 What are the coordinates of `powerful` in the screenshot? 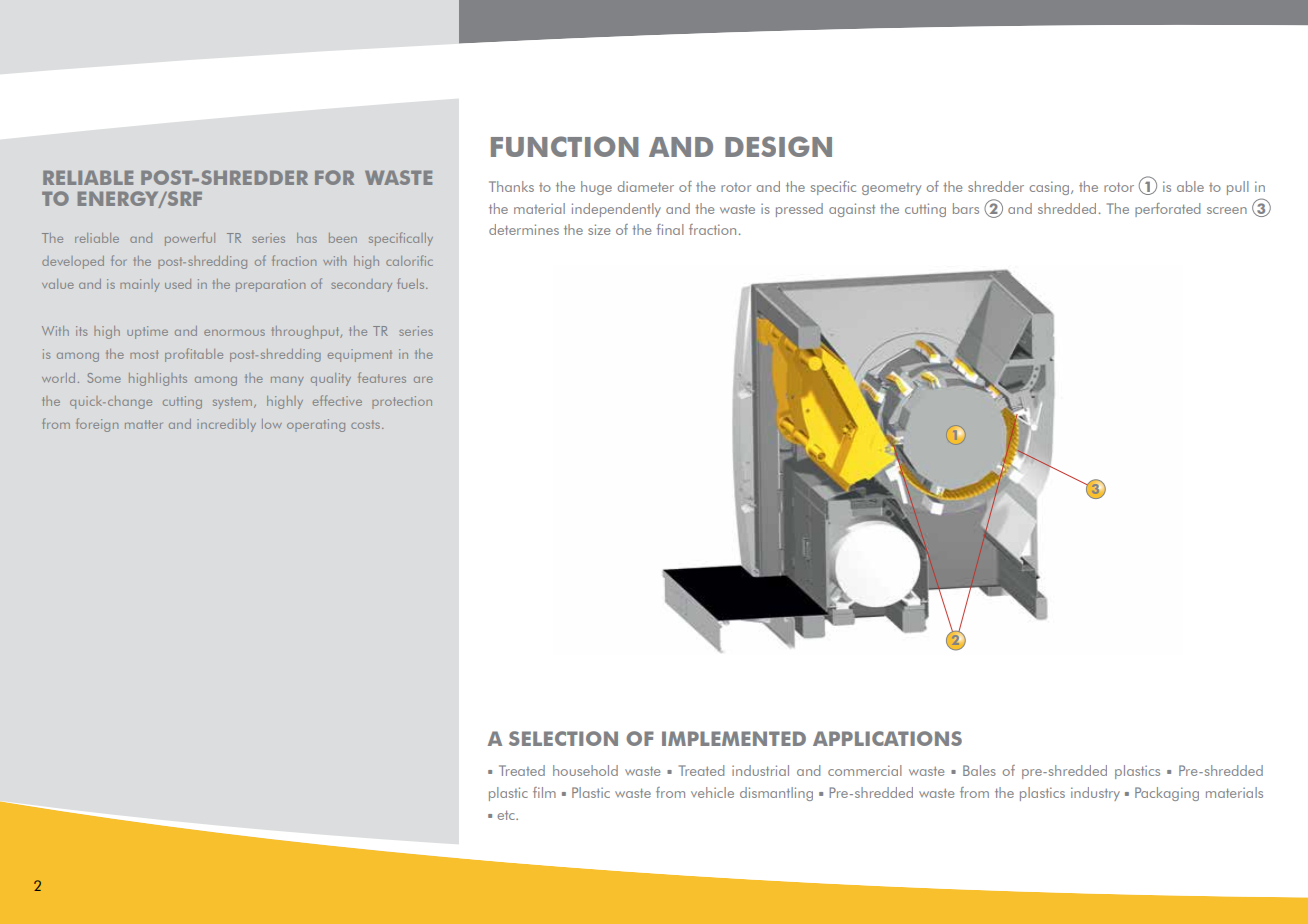 It's located at (190, 239).
